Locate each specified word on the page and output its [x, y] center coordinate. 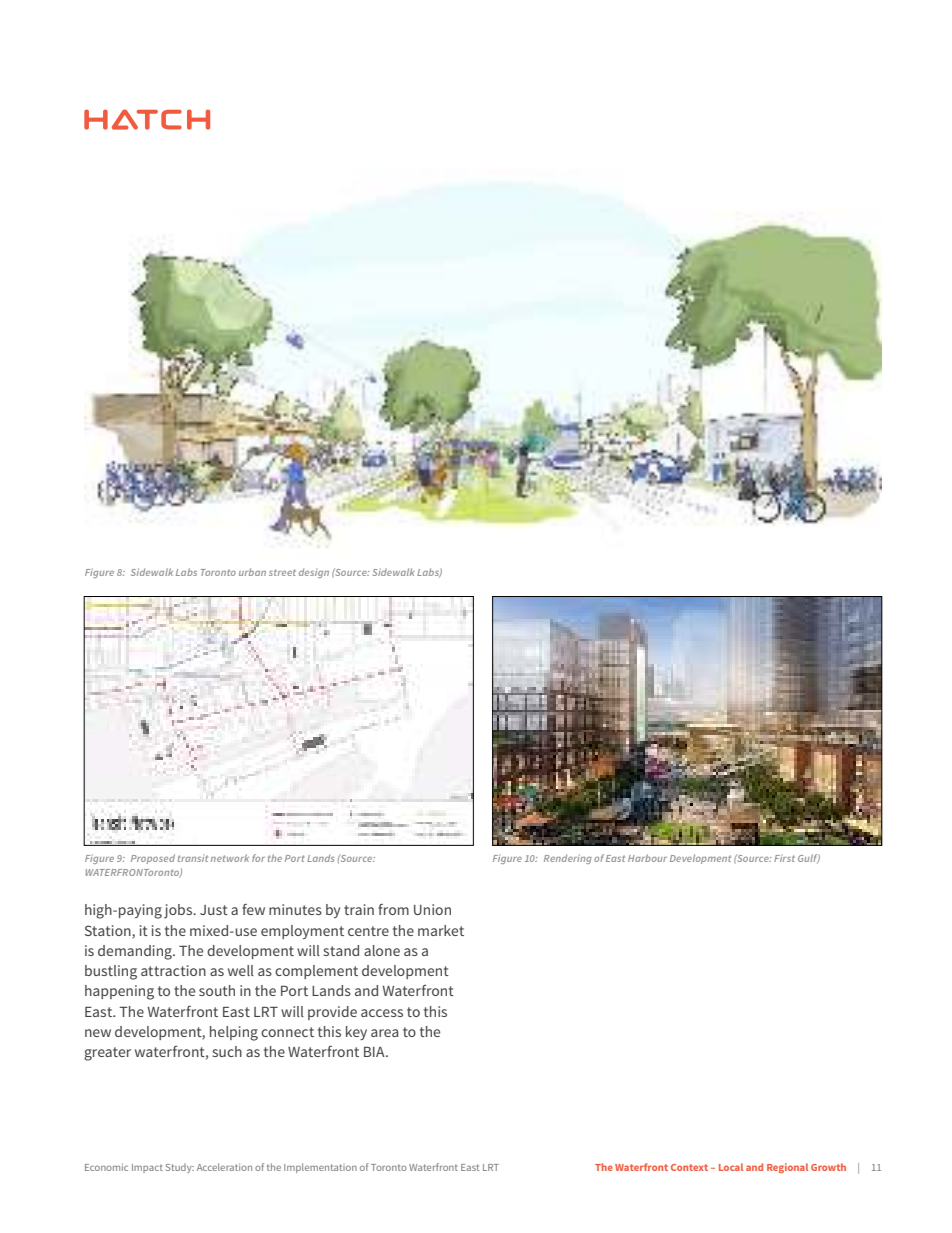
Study [180, 1168]
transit [193, 858]
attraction [173, 970]
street [282, 572]
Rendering [568, 859]
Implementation [320, 1168]
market [441, 930]
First [784, 858]
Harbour [647, 858]
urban [252, 572]
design [314, 573]
